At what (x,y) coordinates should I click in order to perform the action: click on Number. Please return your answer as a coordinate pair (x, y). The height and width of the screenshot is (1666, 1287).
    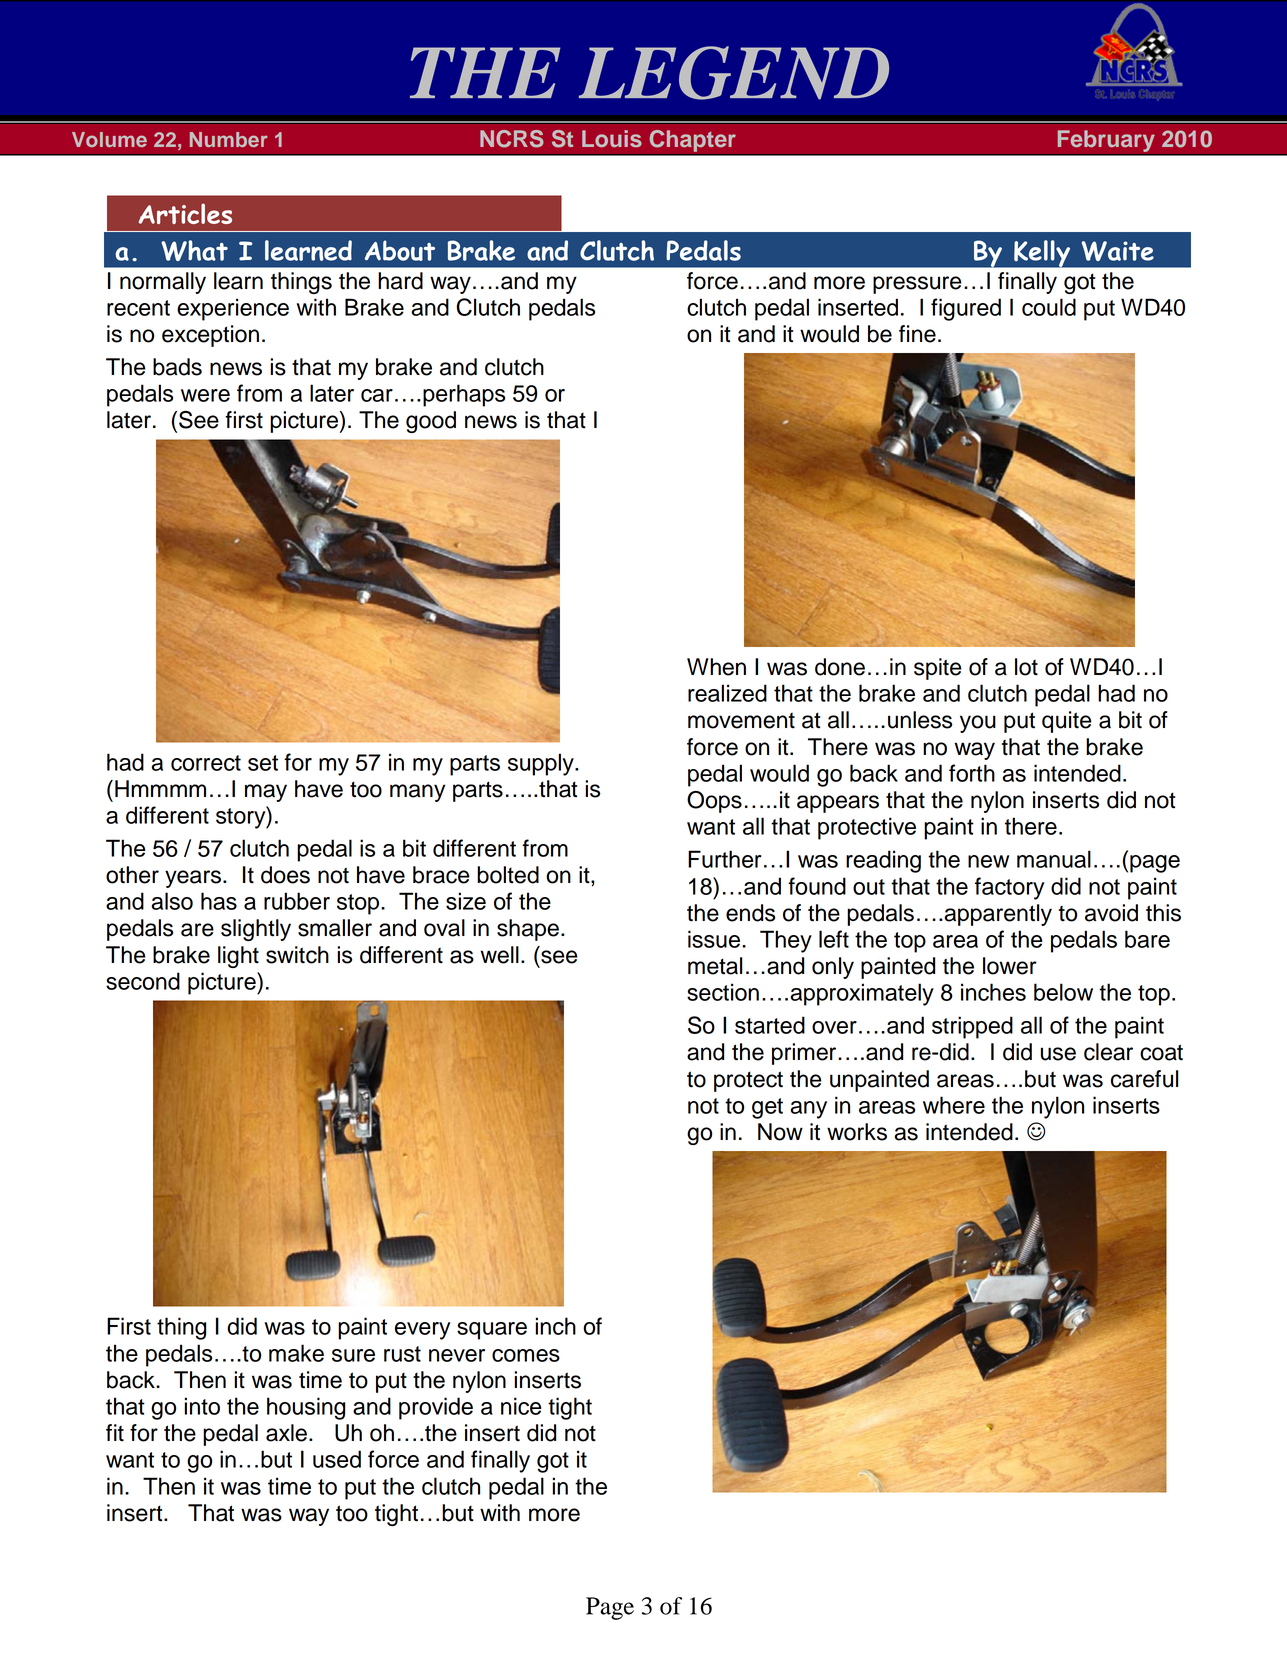
    Looking at the image, I should click on (229, 139).
